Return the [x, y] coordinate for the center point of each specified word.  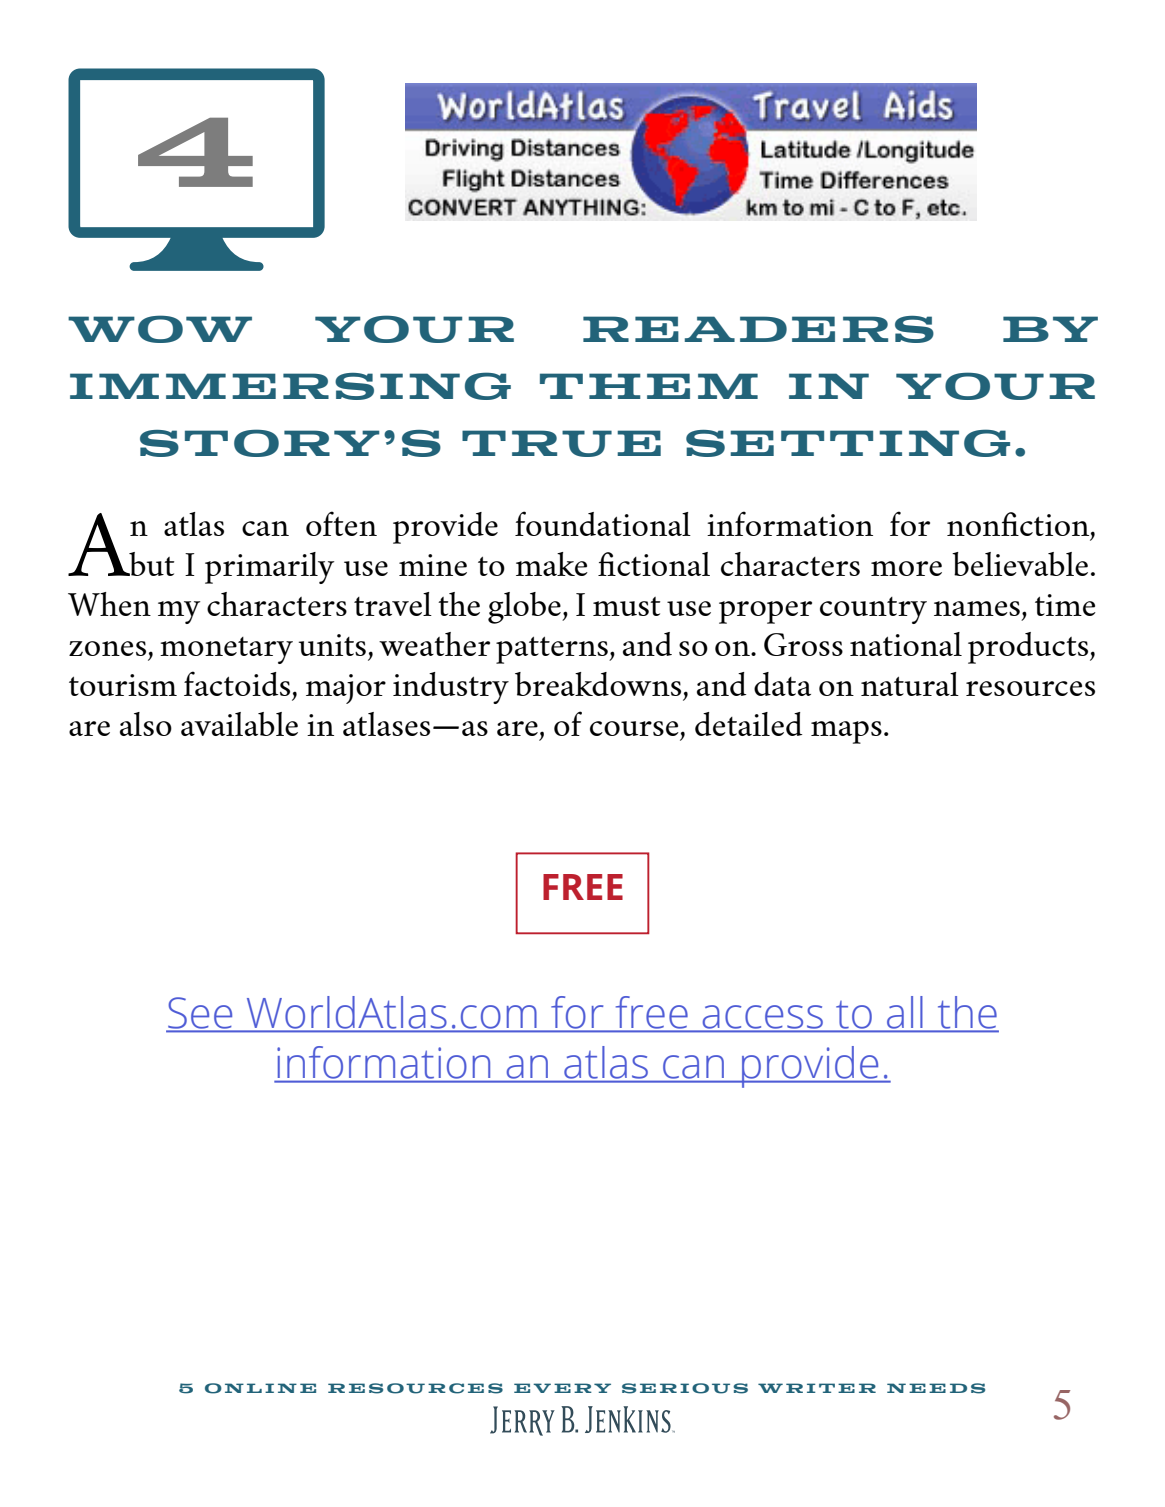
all [905, 1013]
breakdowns [598, 684]
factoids [237, 683]
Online [260, 1388]
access [763, 1018]
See [200, 1014]
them [649, 386]
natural [910, 684]
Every [562, 1388]
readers [758, 329]
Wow [160, 329]
